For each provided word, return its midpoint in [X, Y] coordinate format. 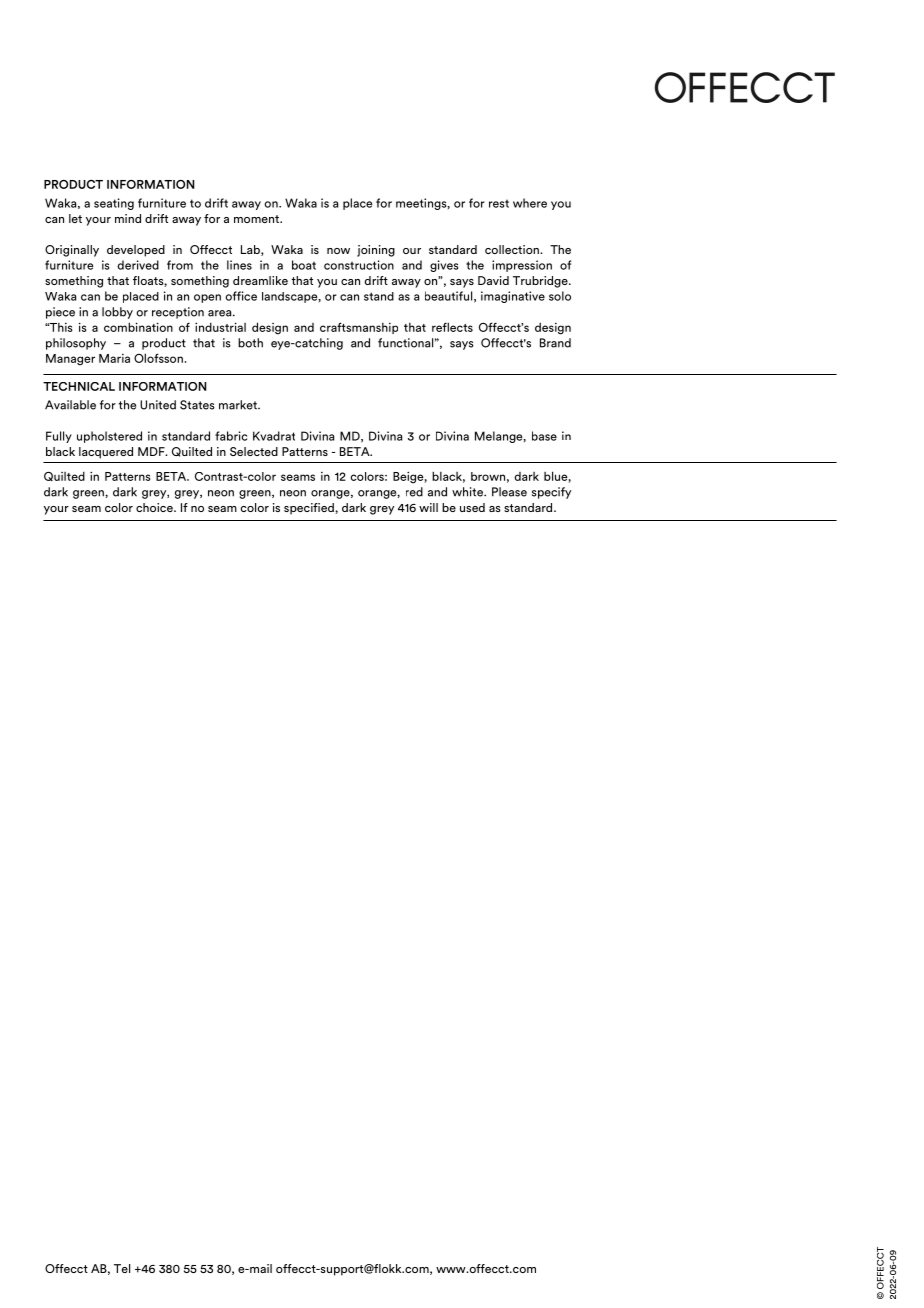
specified [310, 509]
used [472, 507]
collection [513, 249]
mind [128, 218]
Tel [122, 1268]
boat [304, 265]
